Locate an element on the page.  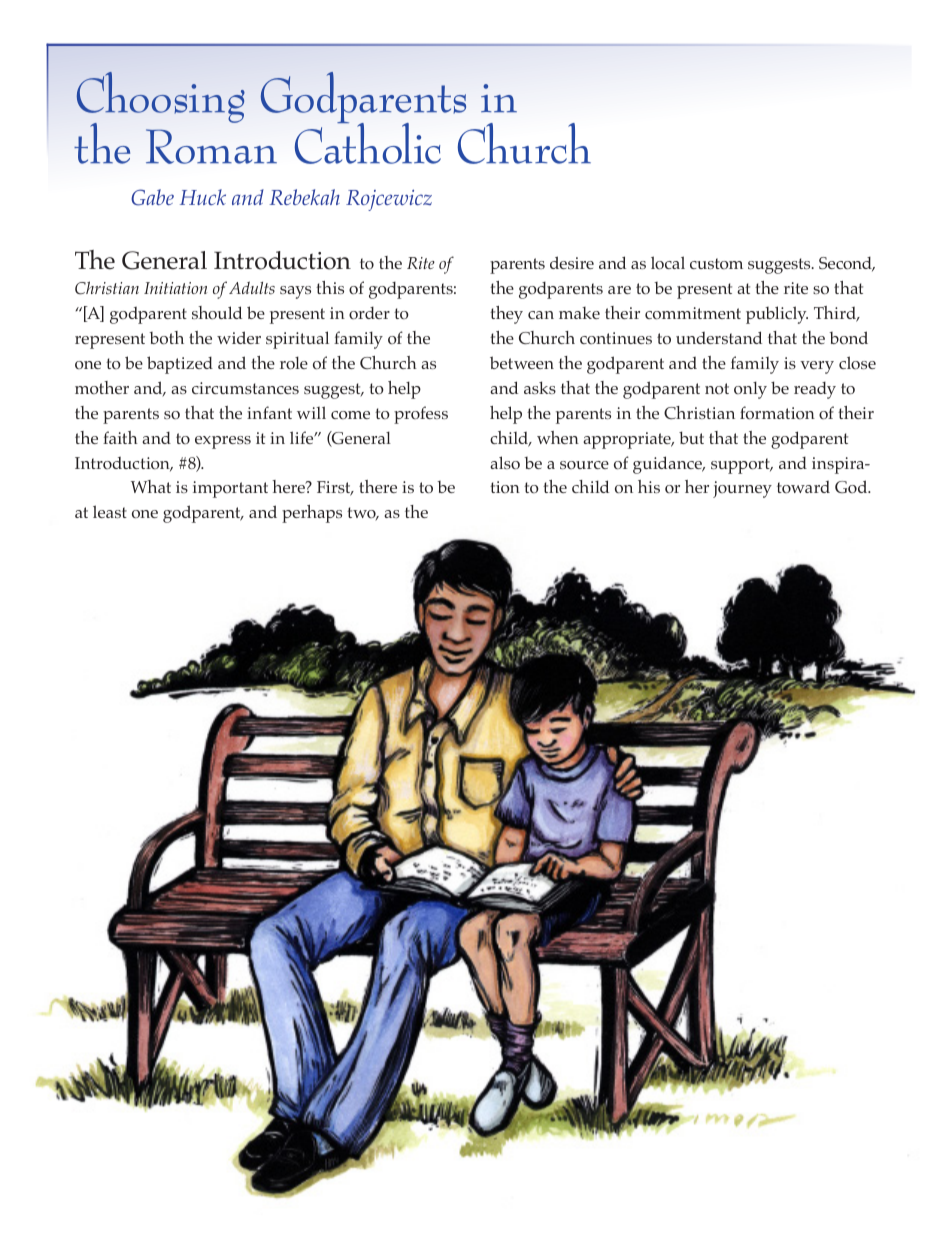
publicly is located at coordinates (777, 315).
